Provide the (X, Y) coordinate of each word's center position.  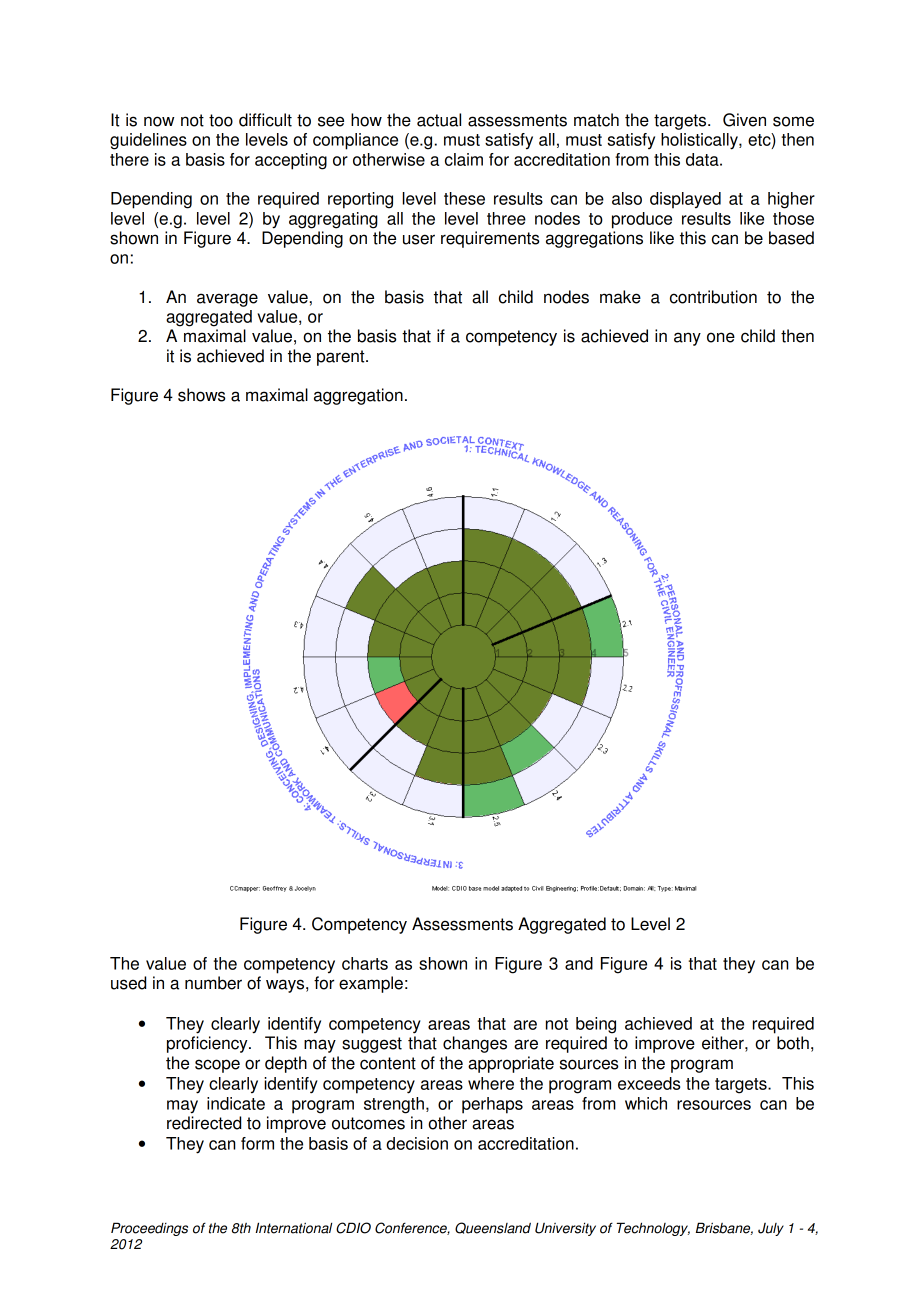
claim (464, 159)
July (771, 1229)
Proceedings (149, 1229)
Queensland (493, 1228)
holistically (700, 141)
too (221, 120)
